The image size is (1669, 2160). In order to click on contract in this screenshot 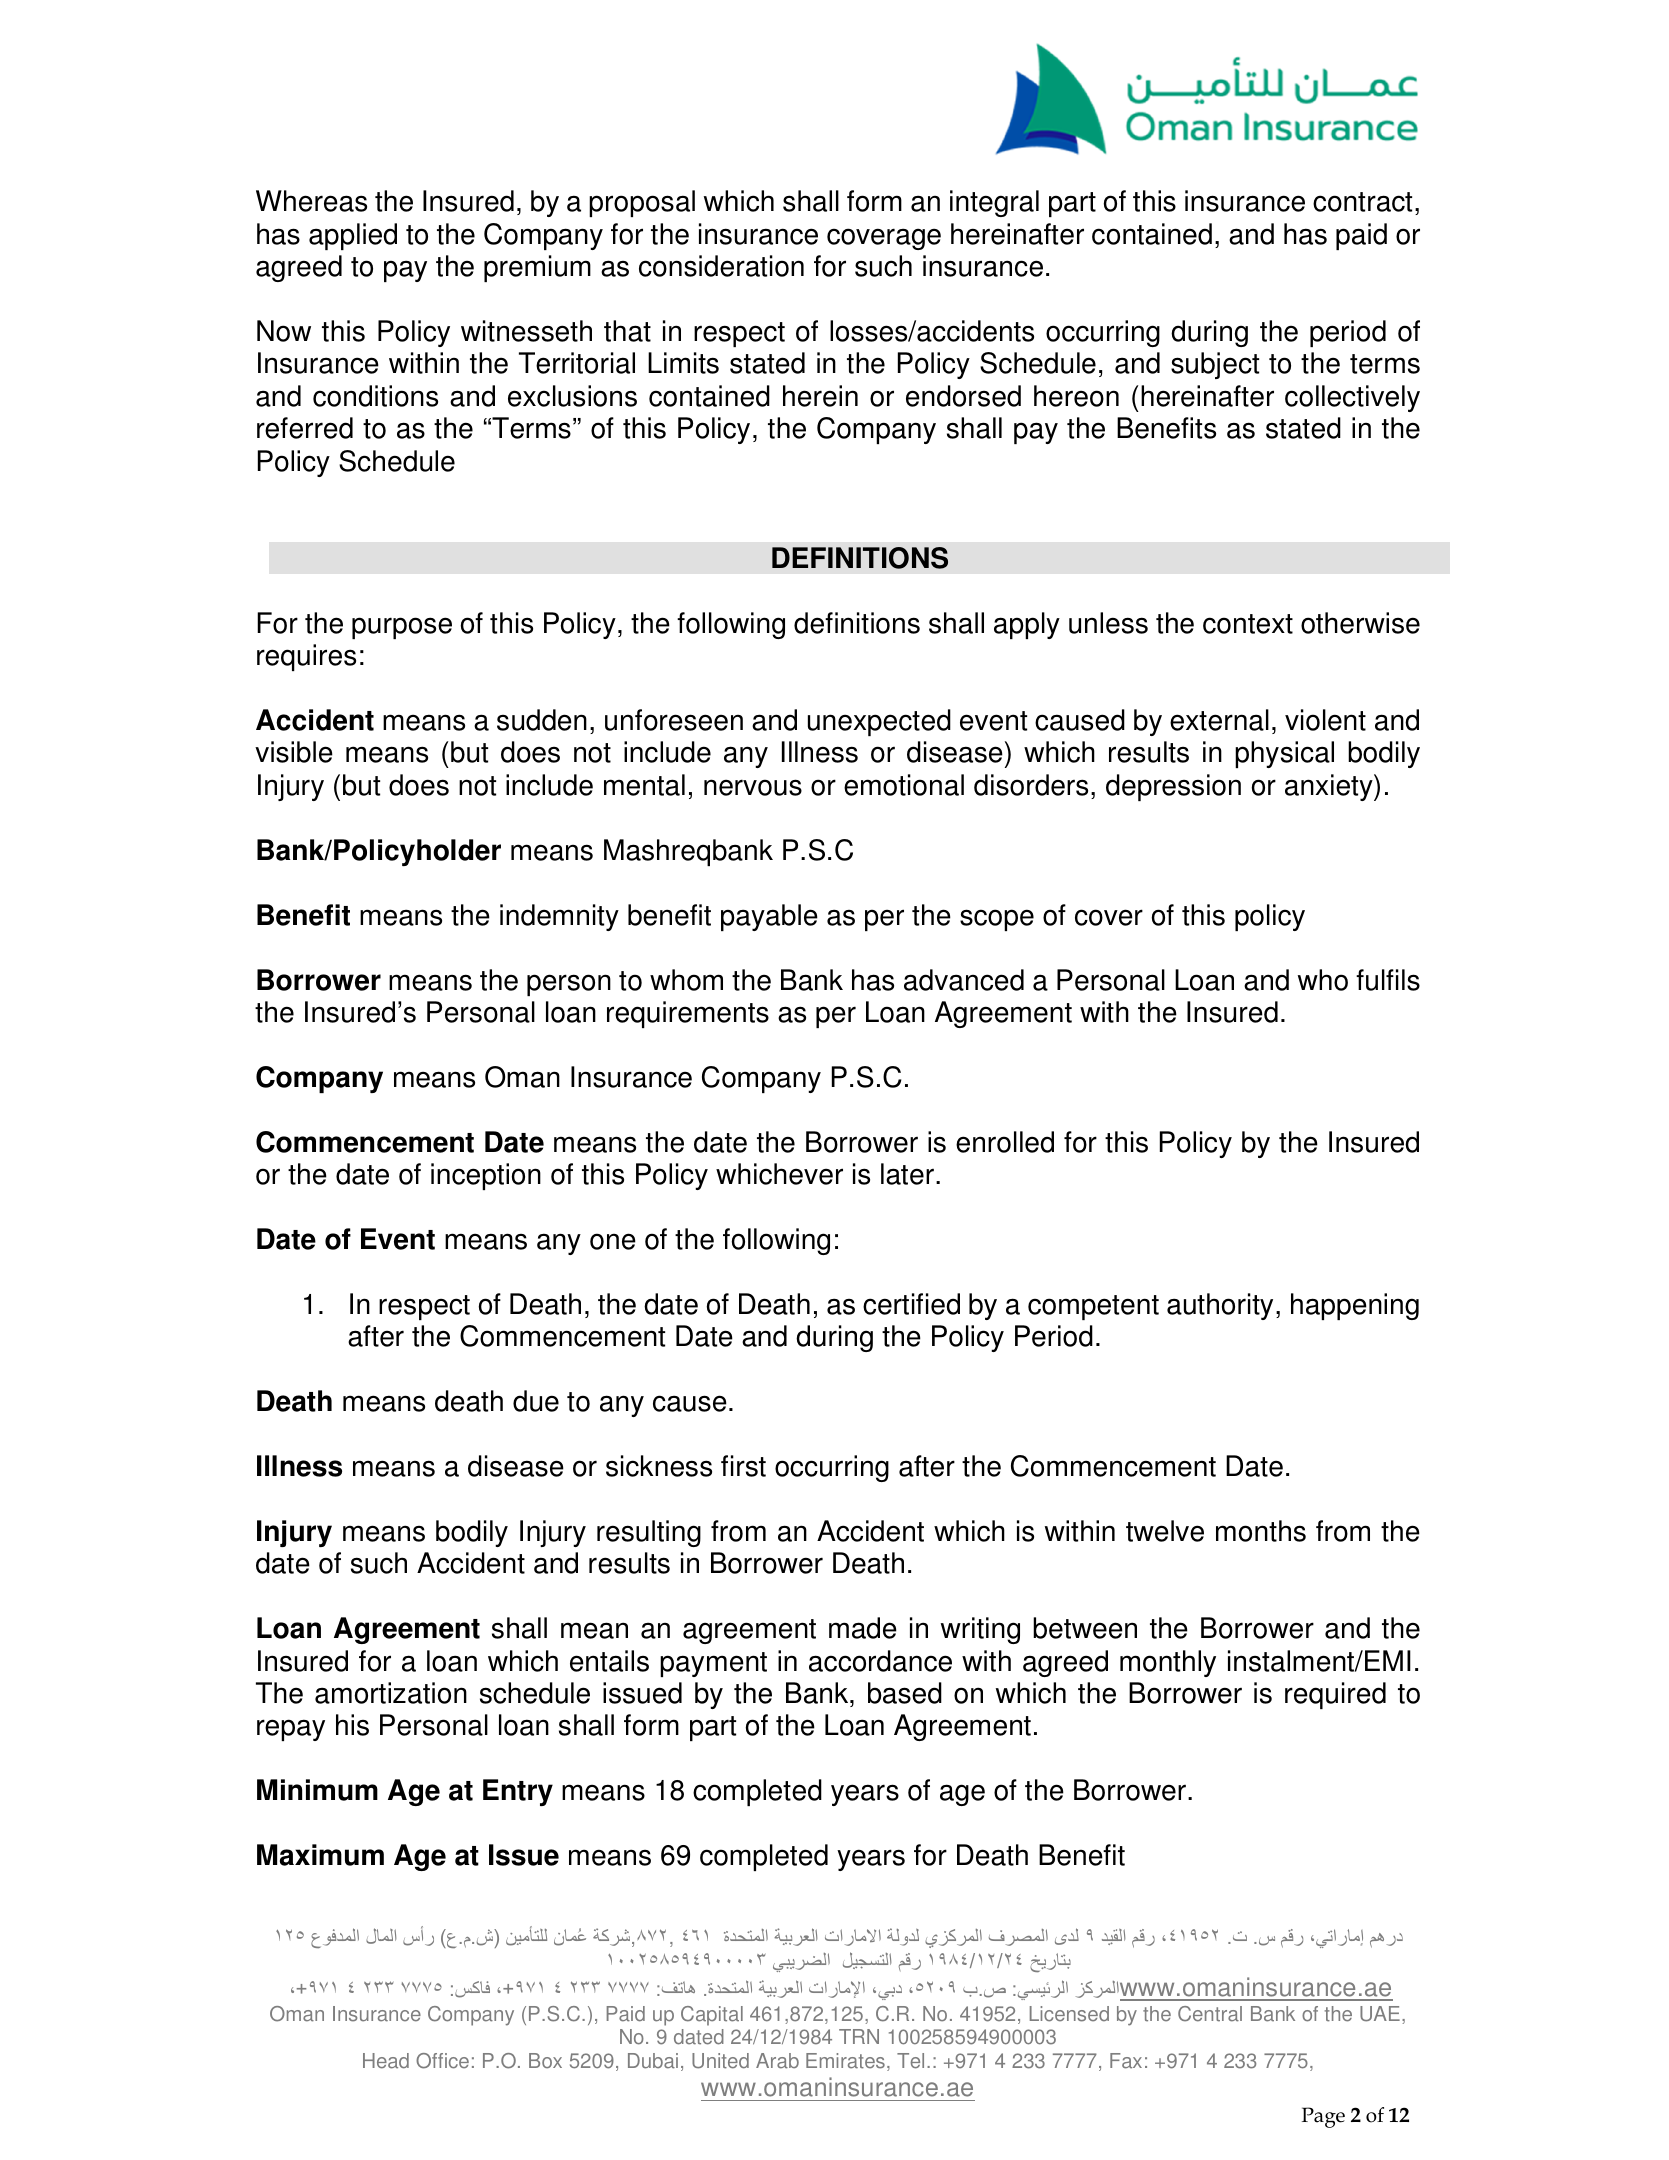, I will do `click(1362, 202)`.
